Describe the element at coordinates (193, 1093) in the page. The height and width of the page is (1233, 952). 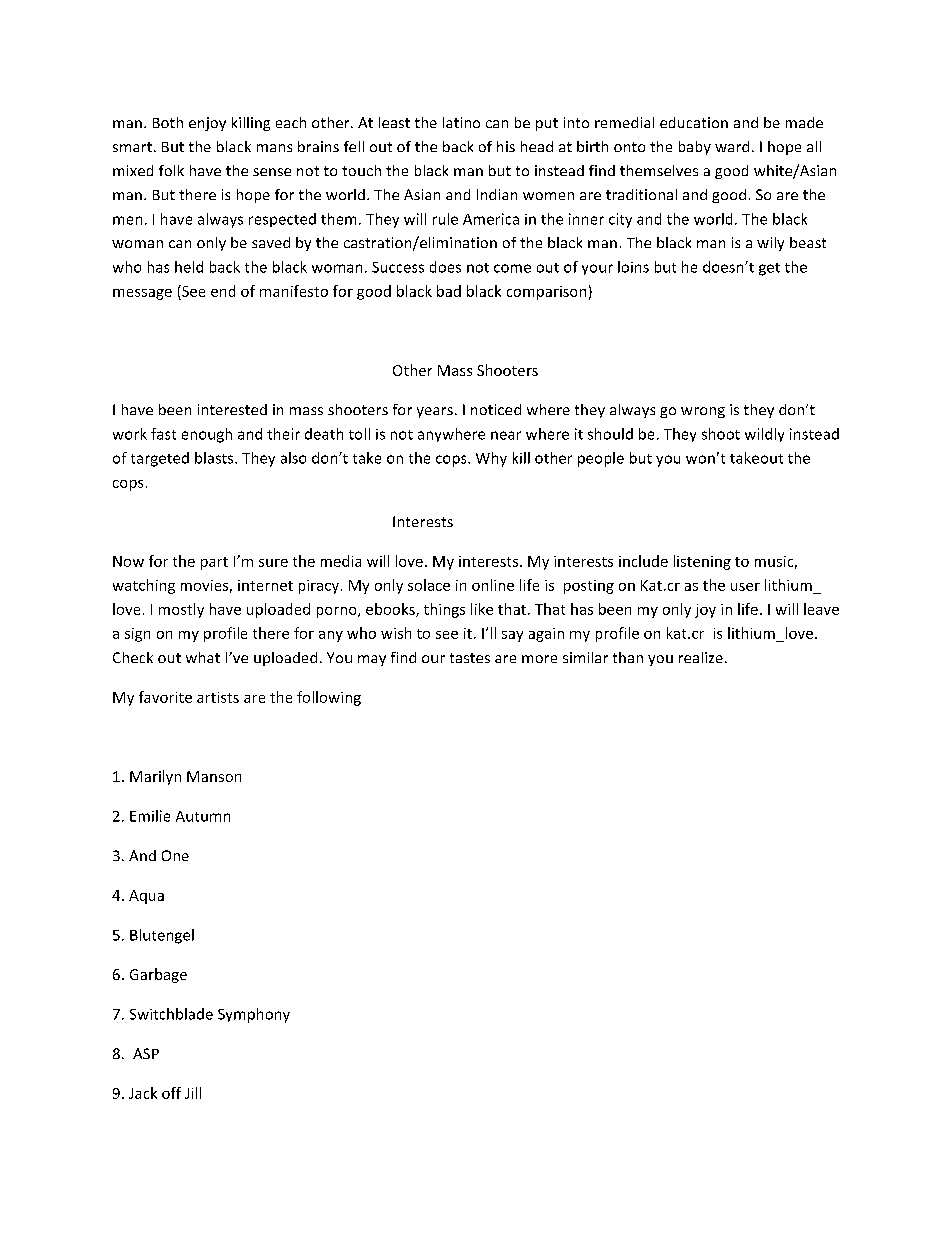
I see `Jill` at that location.
